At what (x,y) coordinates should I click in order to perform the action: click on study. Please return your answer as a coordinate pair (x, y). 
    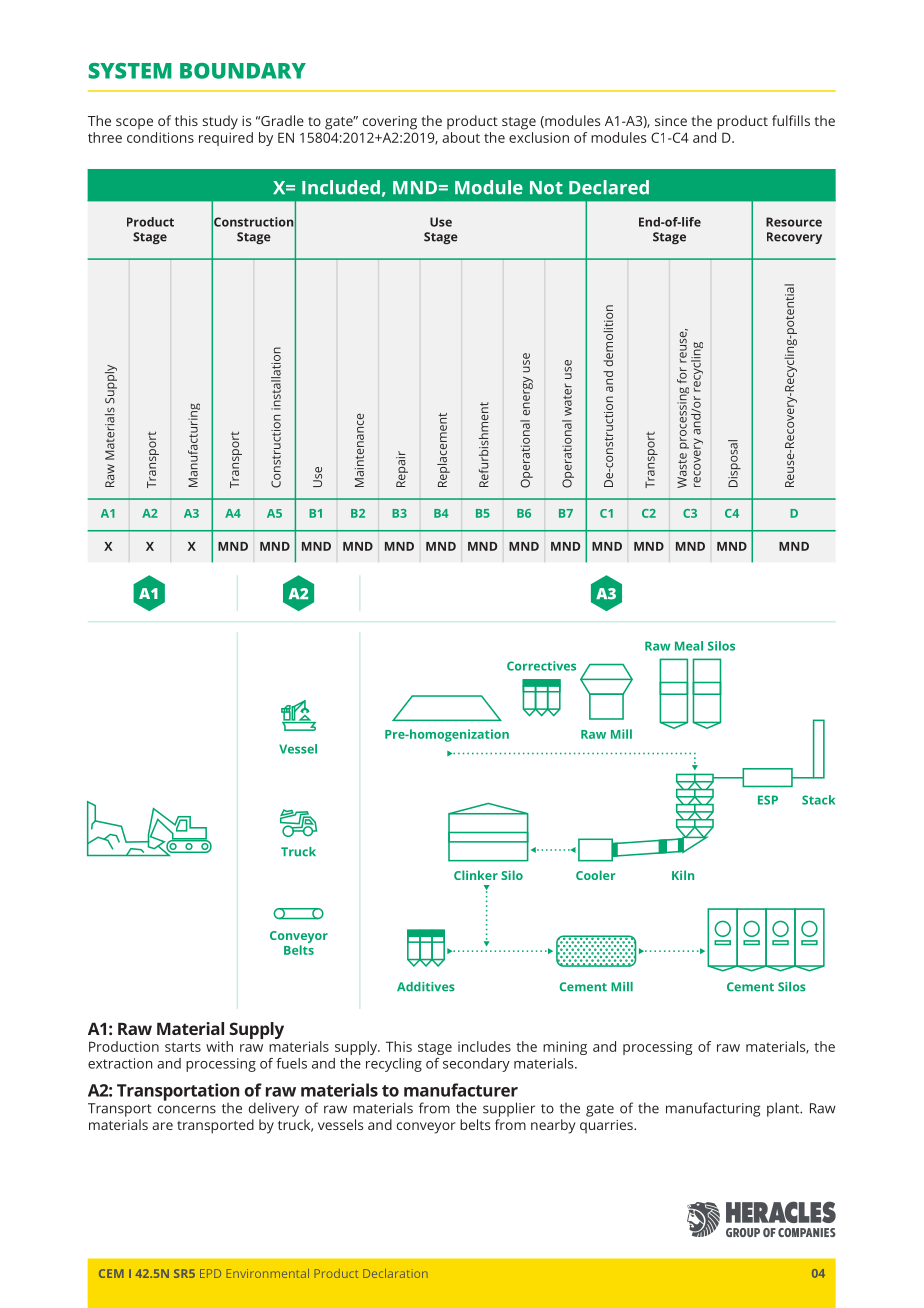
    Looking at the image, I should click on (220, 122).
